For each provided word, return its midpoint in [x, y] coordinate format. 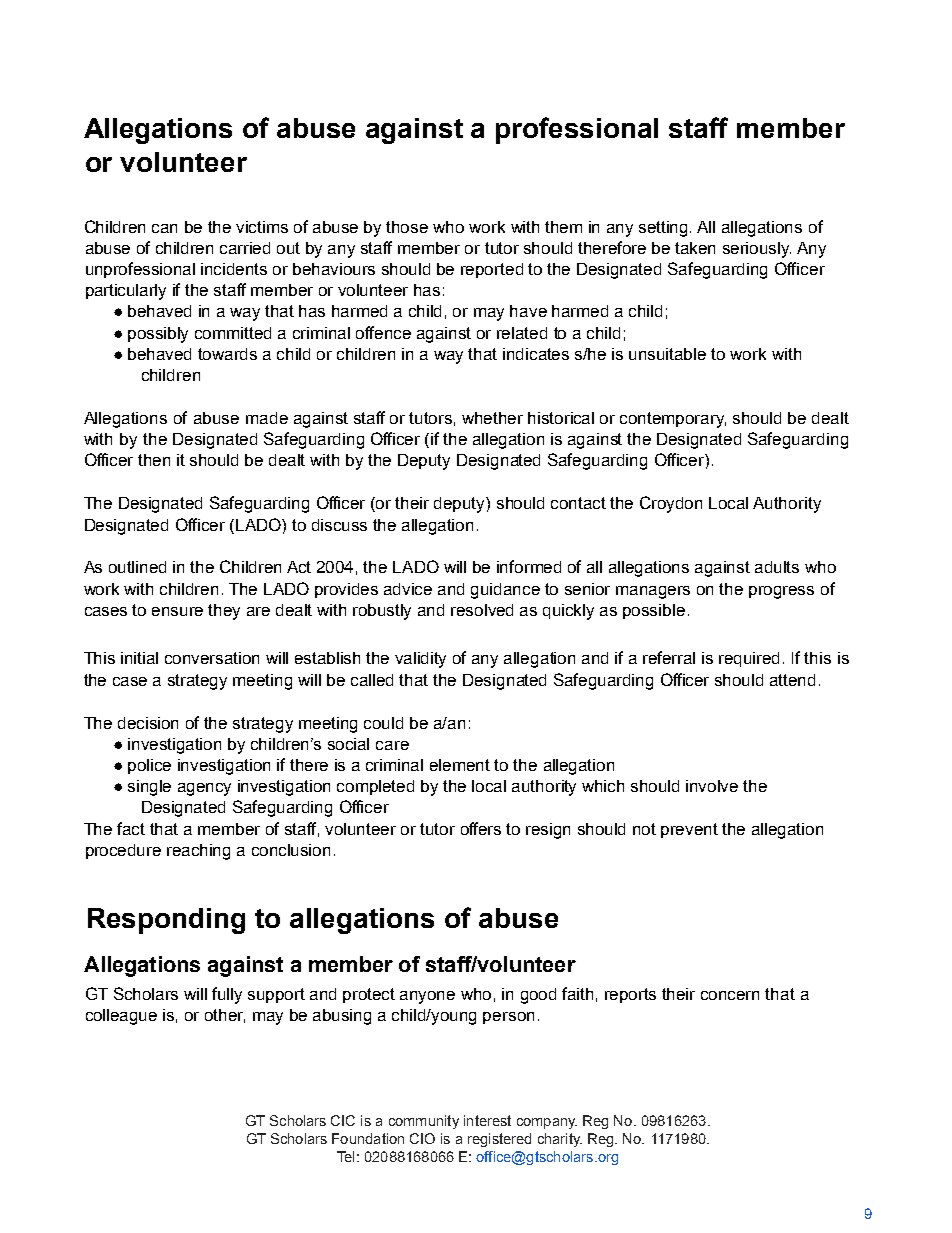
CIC [343, 1120]
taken [695, 248]
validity [420, 660]
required [749, 659]
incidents [234, 269]
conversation [212, 658]
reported [492, 270]
